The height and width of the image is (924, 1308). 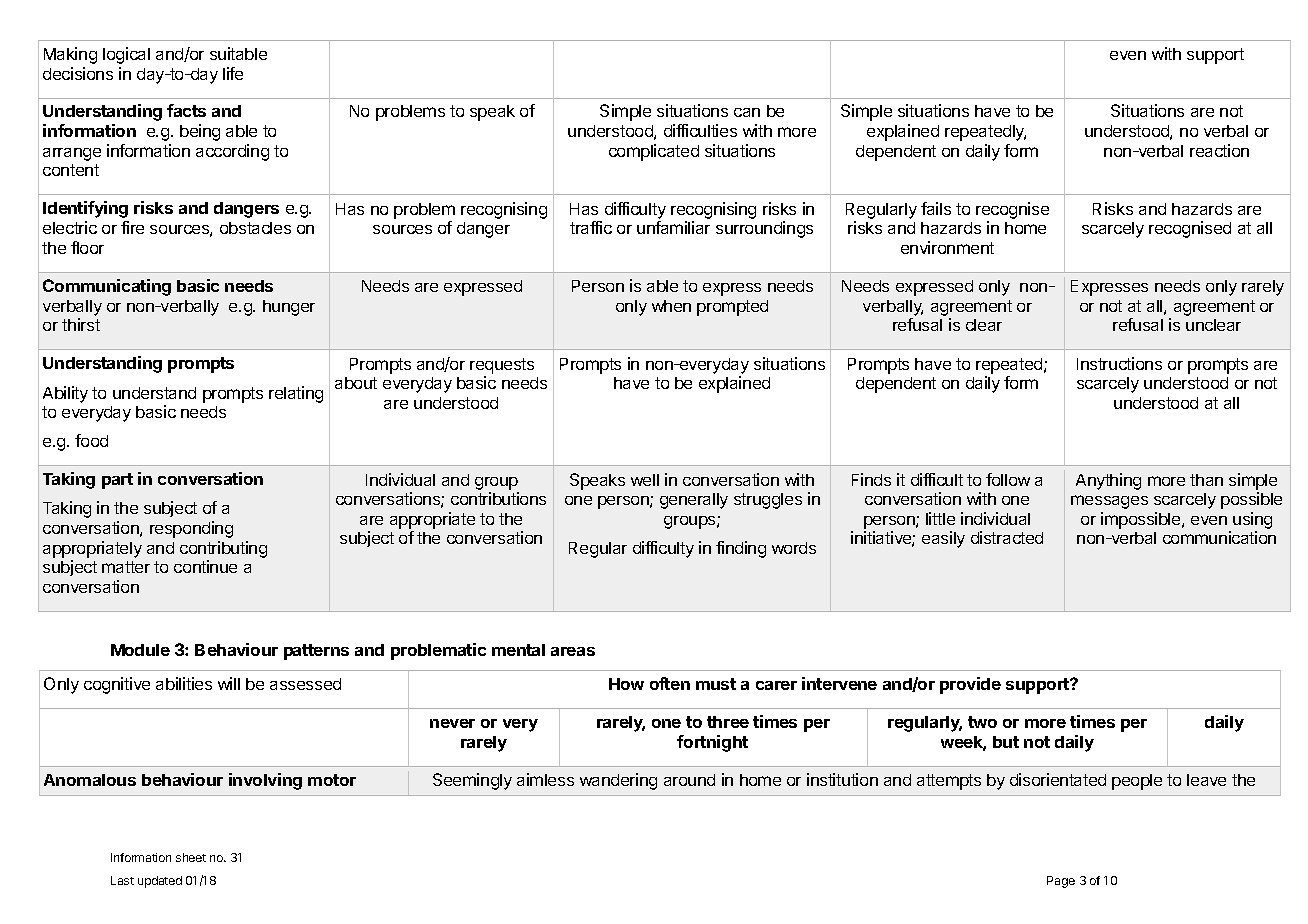 I want to click on life, so click(x=233, y=73).
